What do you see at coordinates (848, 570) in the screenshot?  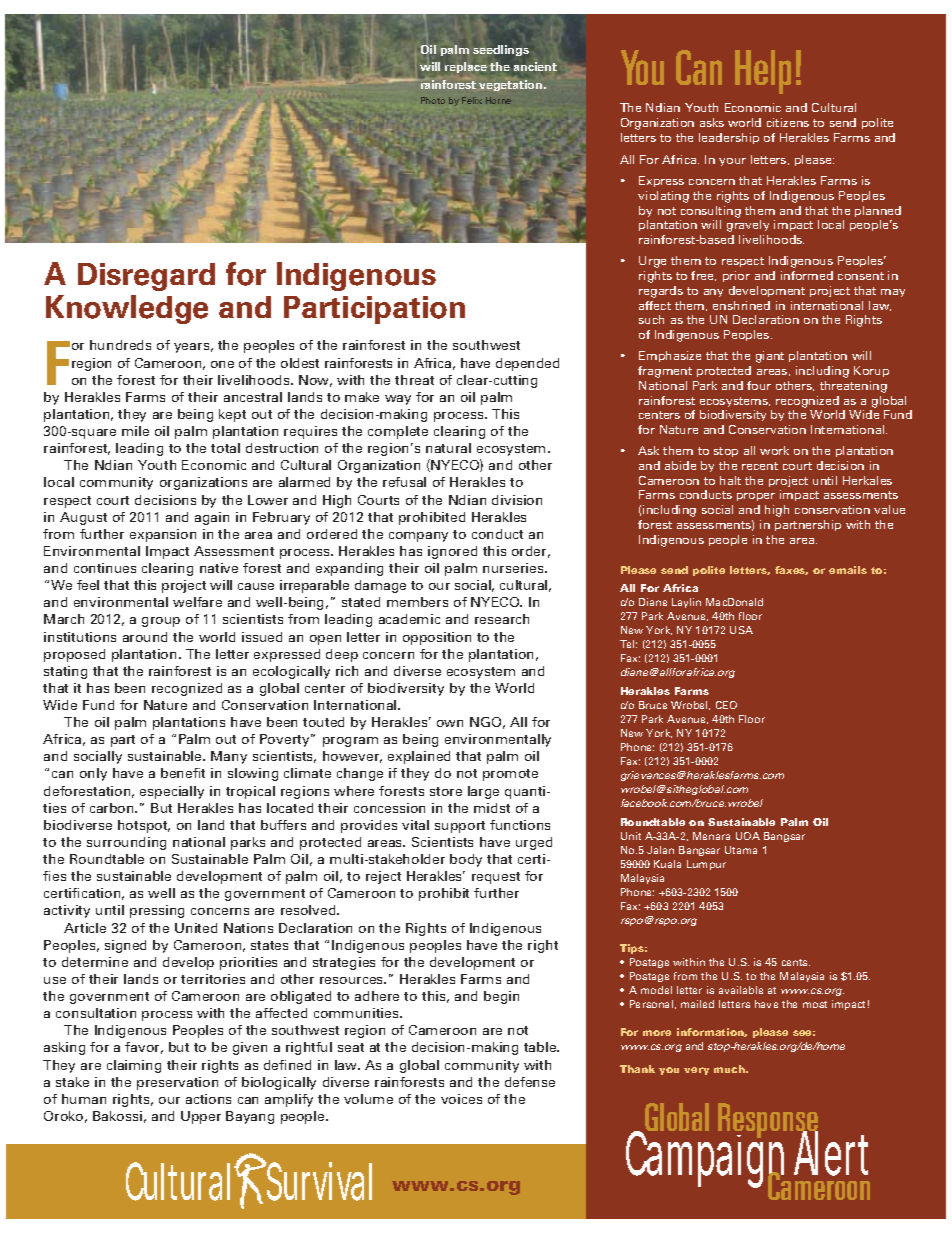 I see `emails` at bounding box center [848, 570].
